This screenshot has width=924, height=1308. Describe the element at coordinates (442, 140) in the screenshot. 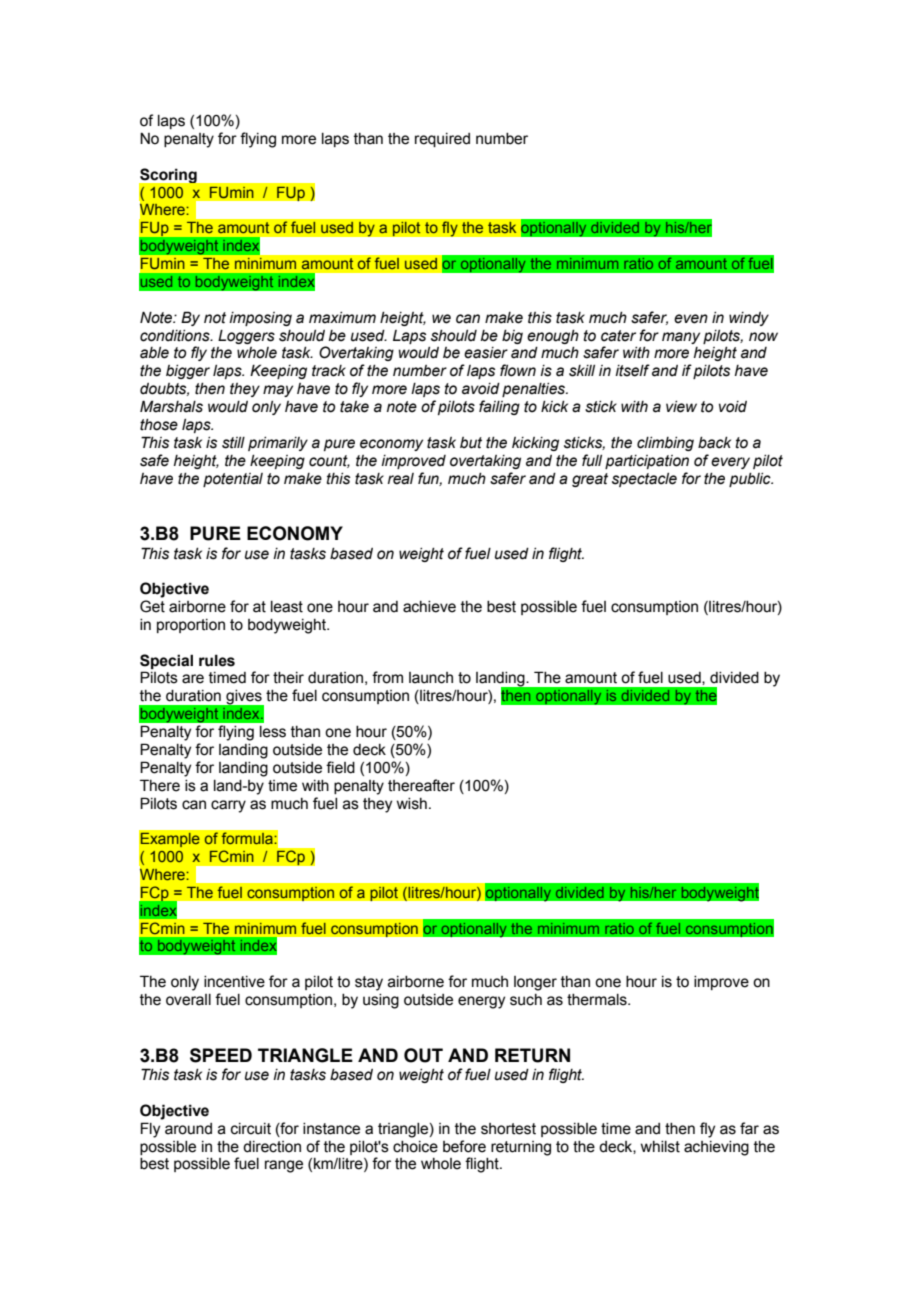

I see `required` at that location.
